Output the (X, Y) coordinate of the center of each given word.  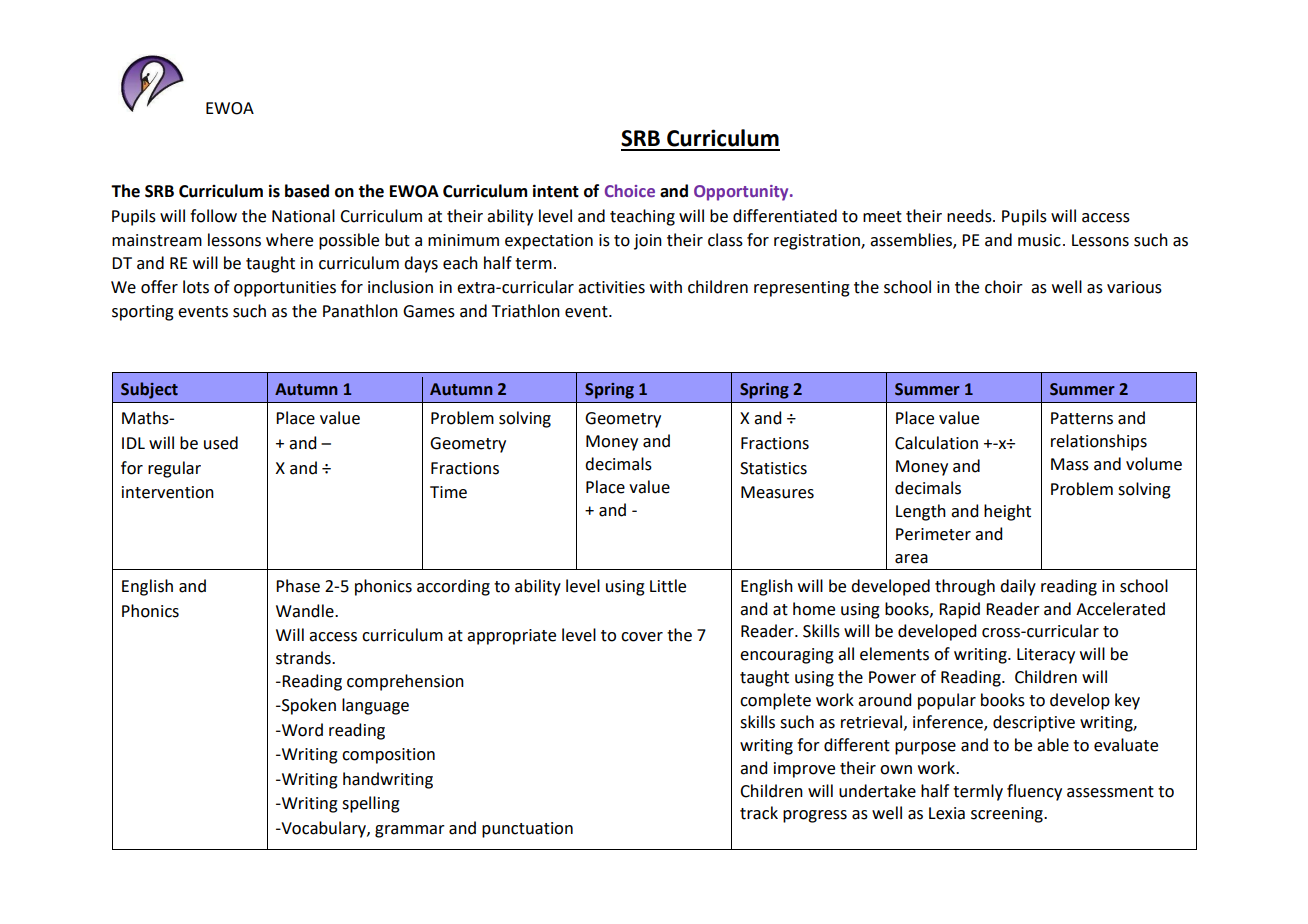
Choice (630, 190)
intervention (168, 492)
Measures (777, 492)
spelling (371, 804)
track (759, 813)
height (1007, 512)
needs (970, 216)
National (303, 216)
